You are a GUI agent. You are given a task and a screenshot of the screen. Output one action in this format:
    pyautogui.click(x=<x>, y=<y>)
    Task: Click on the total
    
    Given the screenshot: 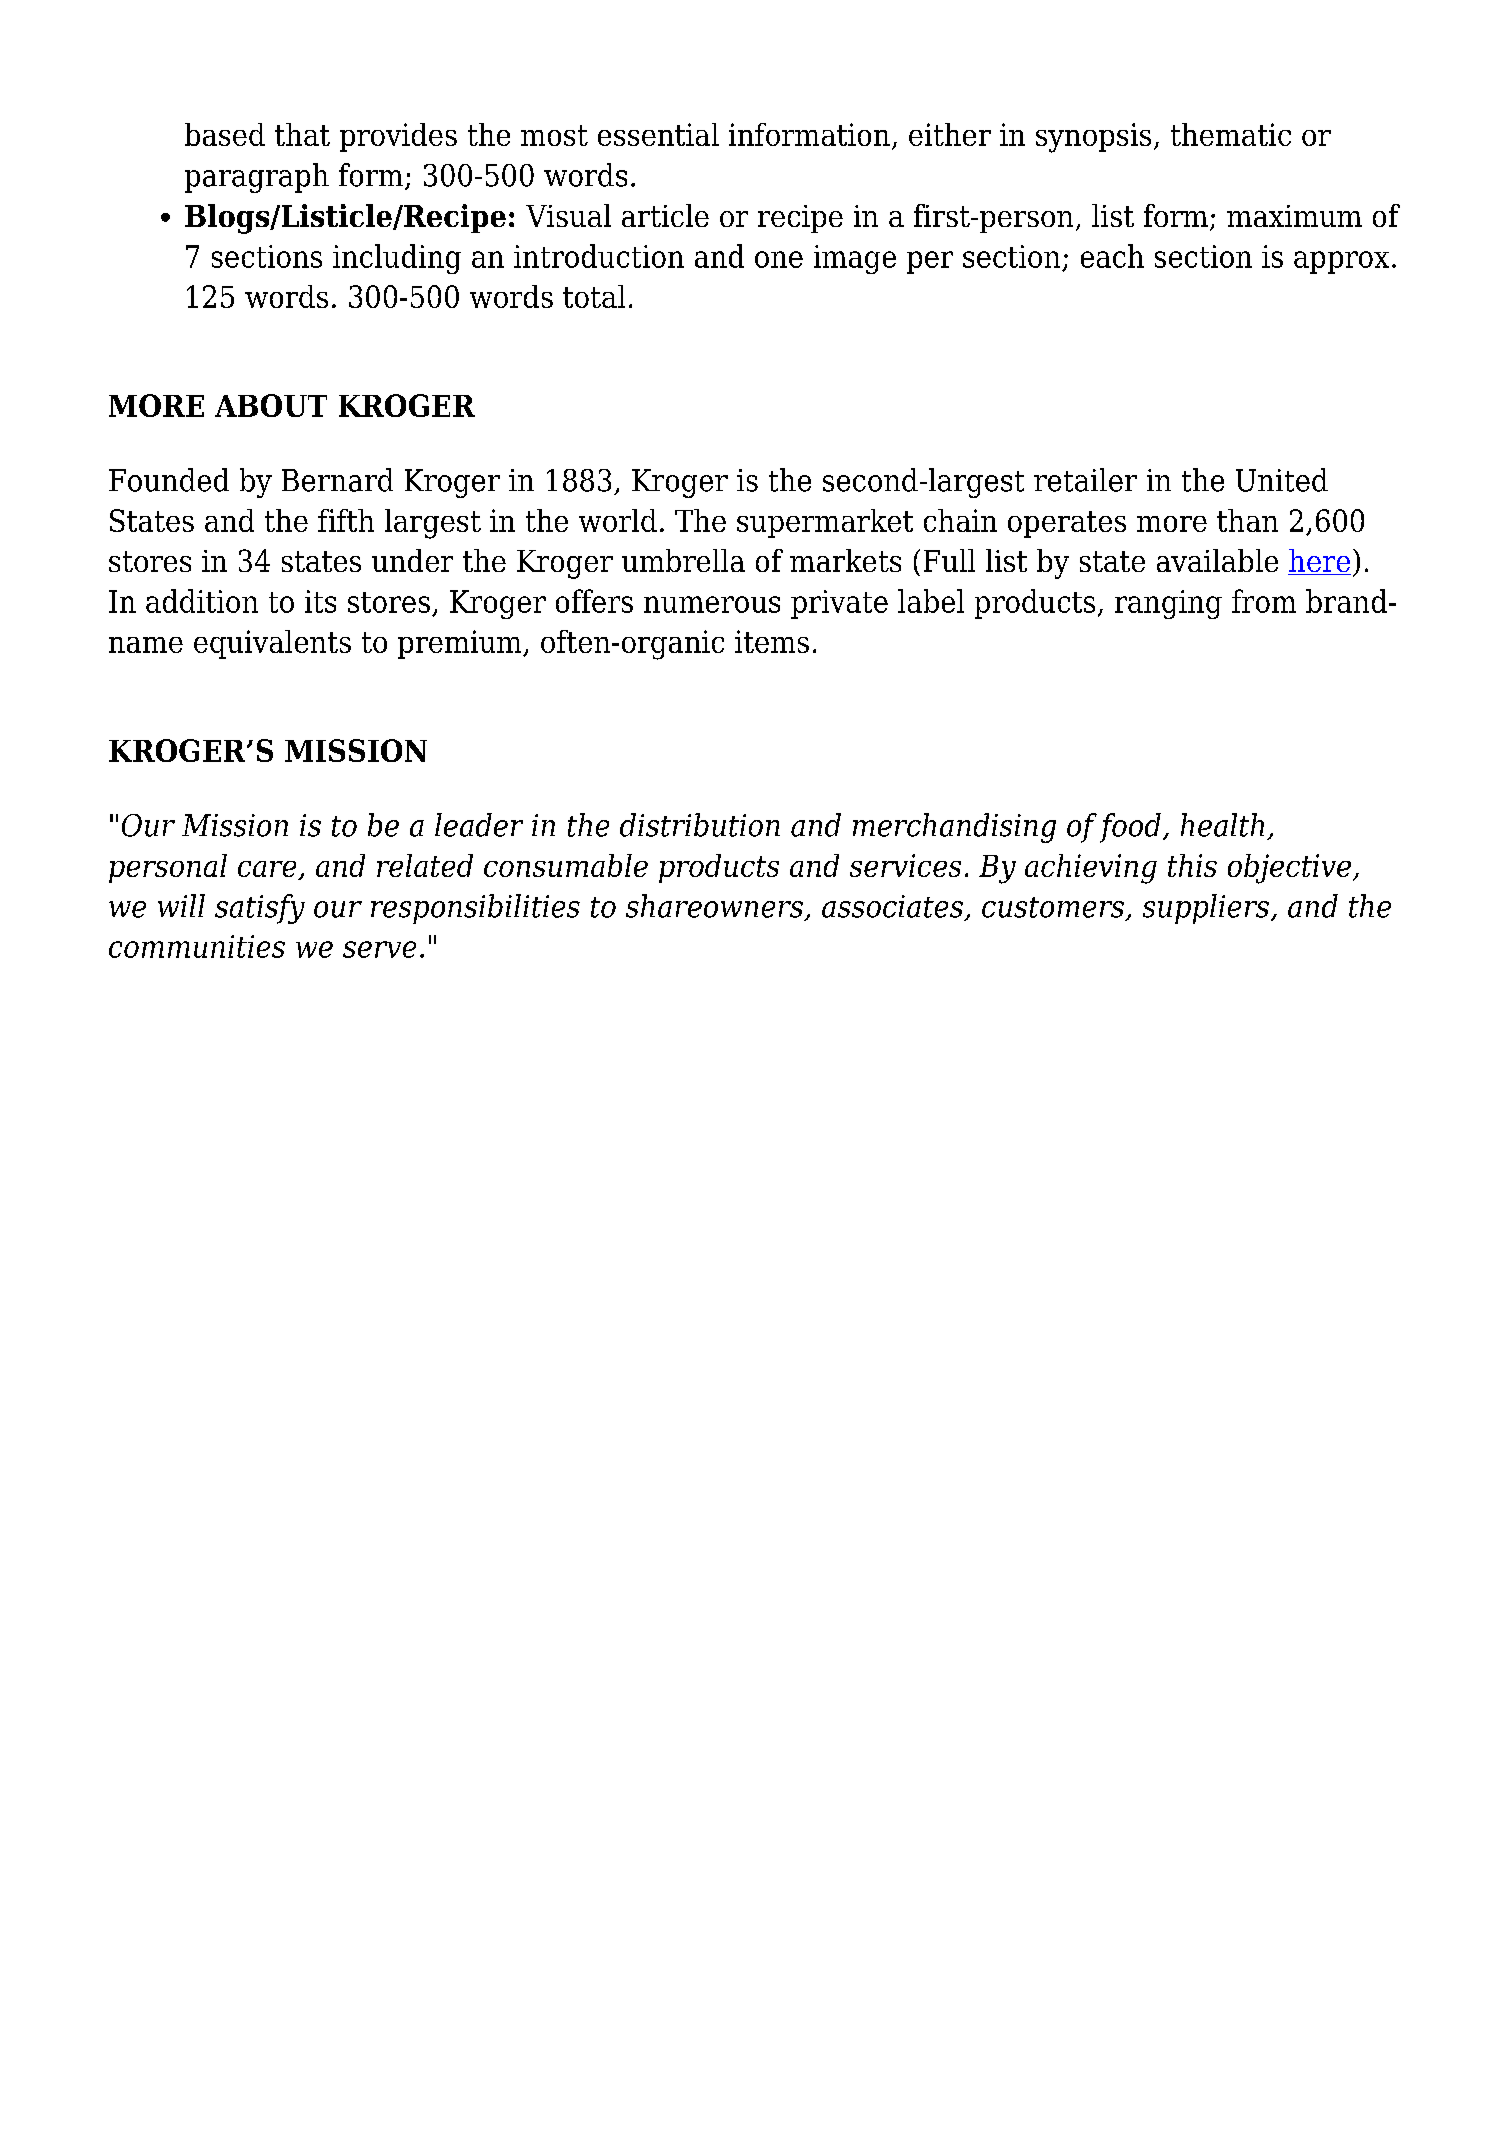 What is the action you would take?
    pyautogui.click(x=594, y=296)
